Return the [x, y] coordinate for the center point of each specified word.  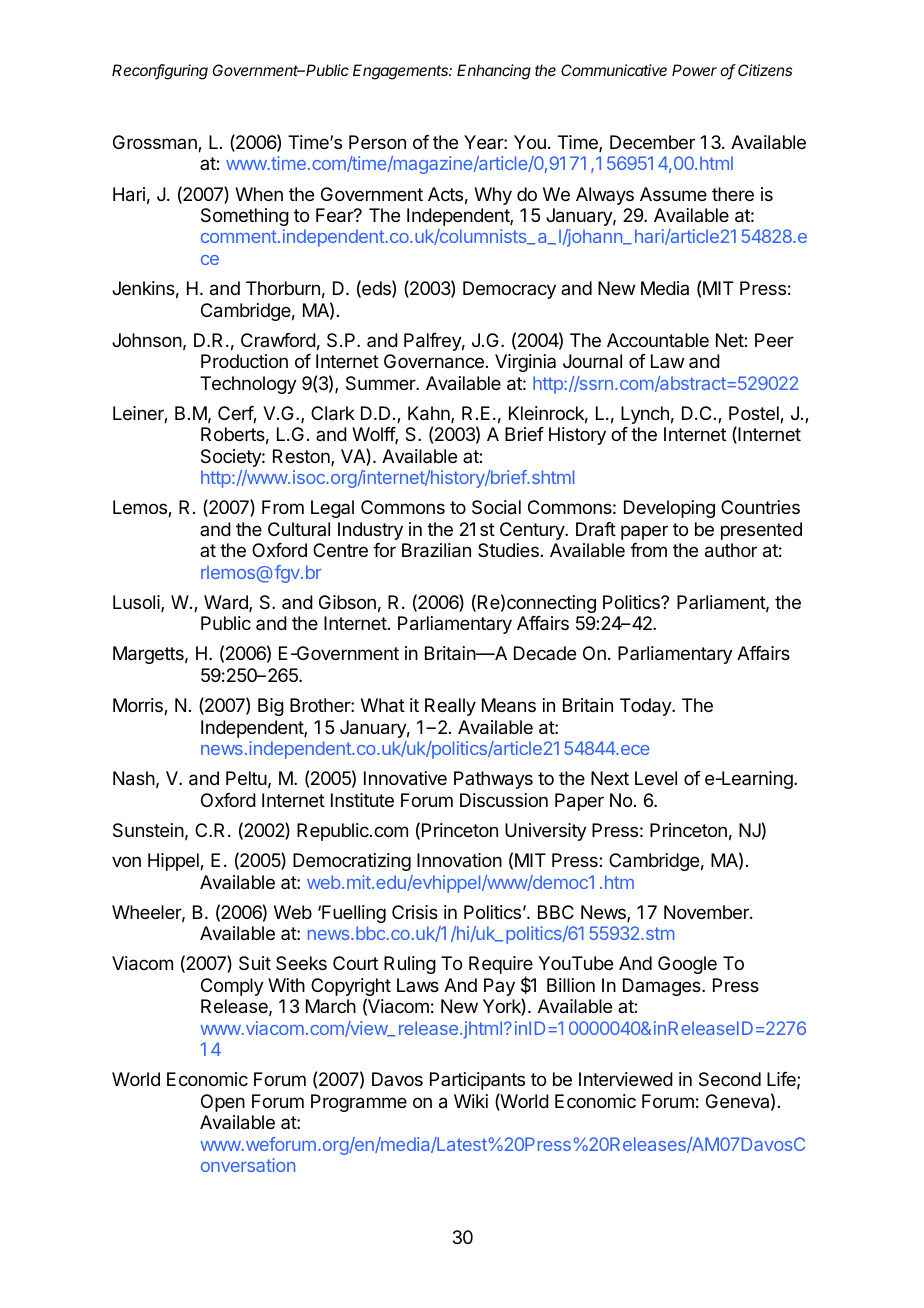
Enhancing [494, 72]
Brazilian [436, 550]
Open [223, 1103]
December [652, 142]
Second [730, 1079]
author [731, 550]
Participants [477, 1081]
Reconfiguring [160, 72]
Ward [227, 603]
